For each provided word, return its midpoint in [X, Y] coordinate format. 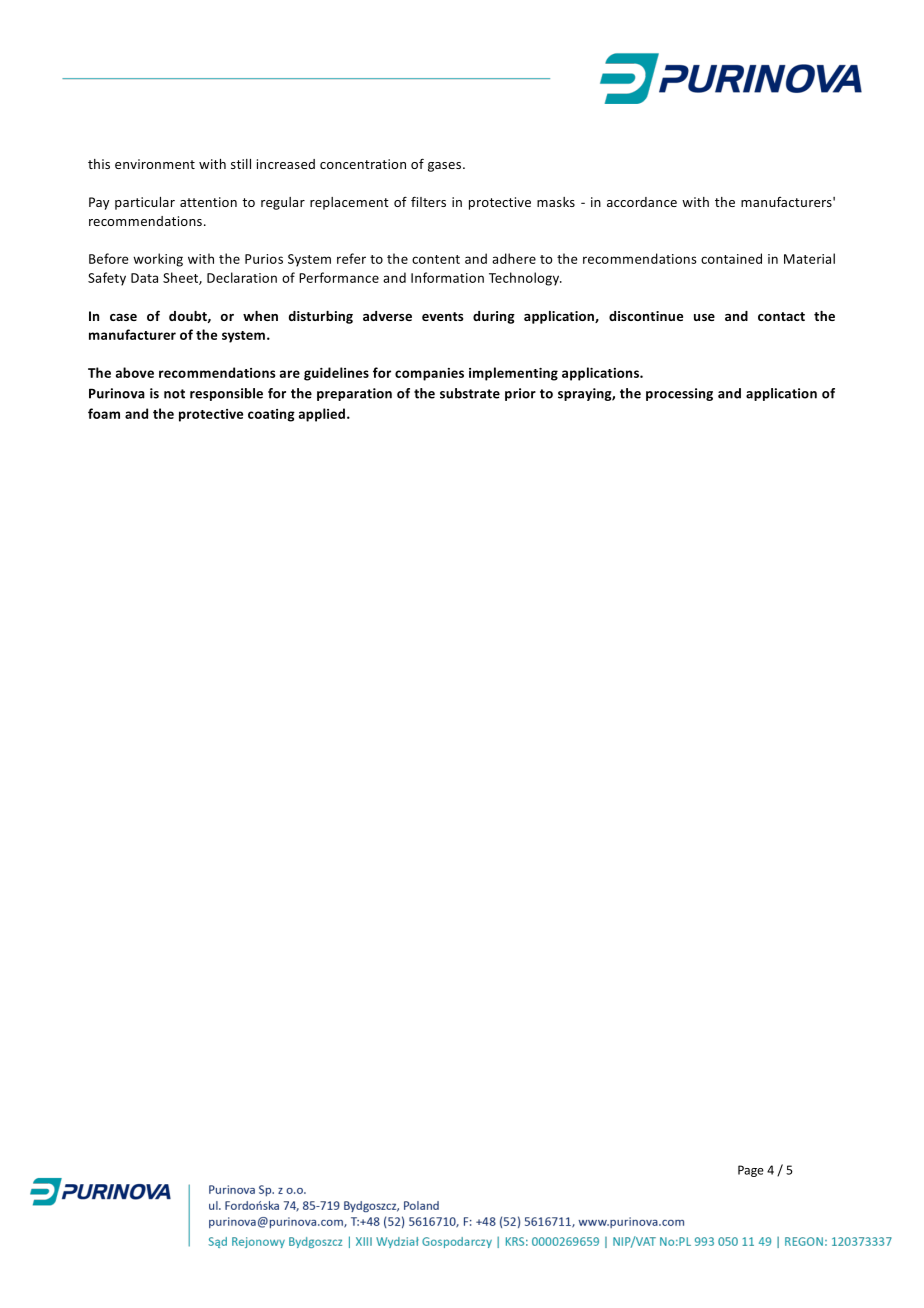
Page [751, 1171]
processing [679, 394]
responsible [226, 394]
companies [429, 374]
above [135, 372]
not [174, 394]
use [704, 317]
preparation [354, 394]
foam [104, 413]
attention [208, 202]
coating [271, 415]
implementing [513, 374]
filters [428, 201]
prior [520, 394]
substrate [470, 393]
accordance [642, 202]
